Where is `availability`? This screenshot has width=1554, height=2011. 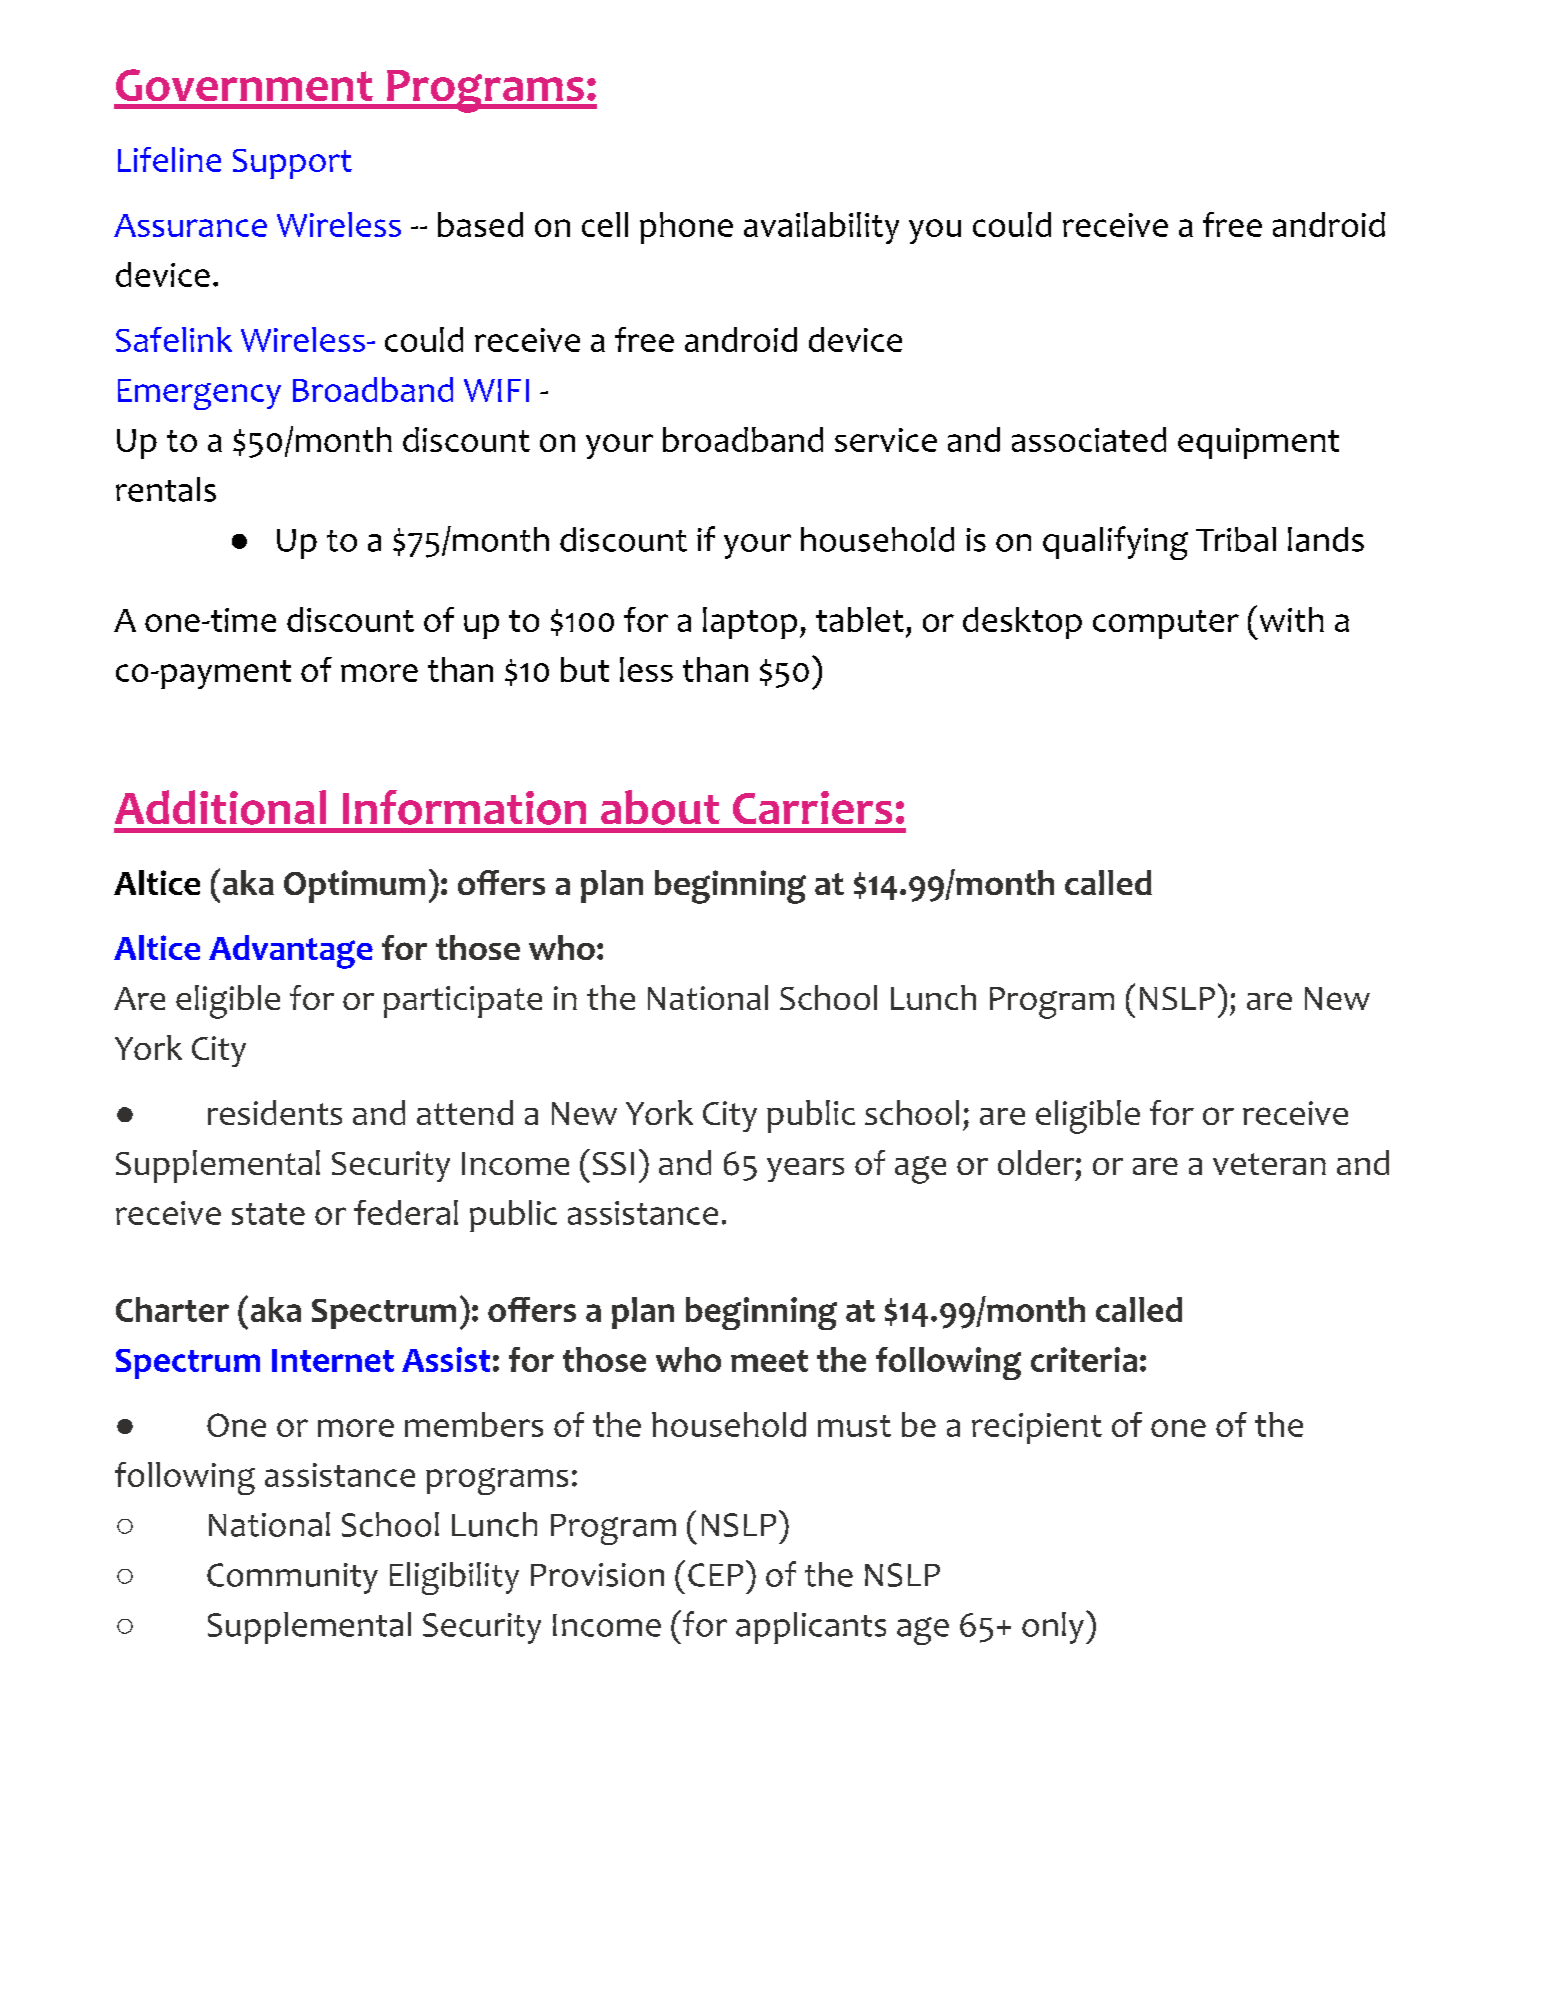
availability is located at coordinates (821, 228).
